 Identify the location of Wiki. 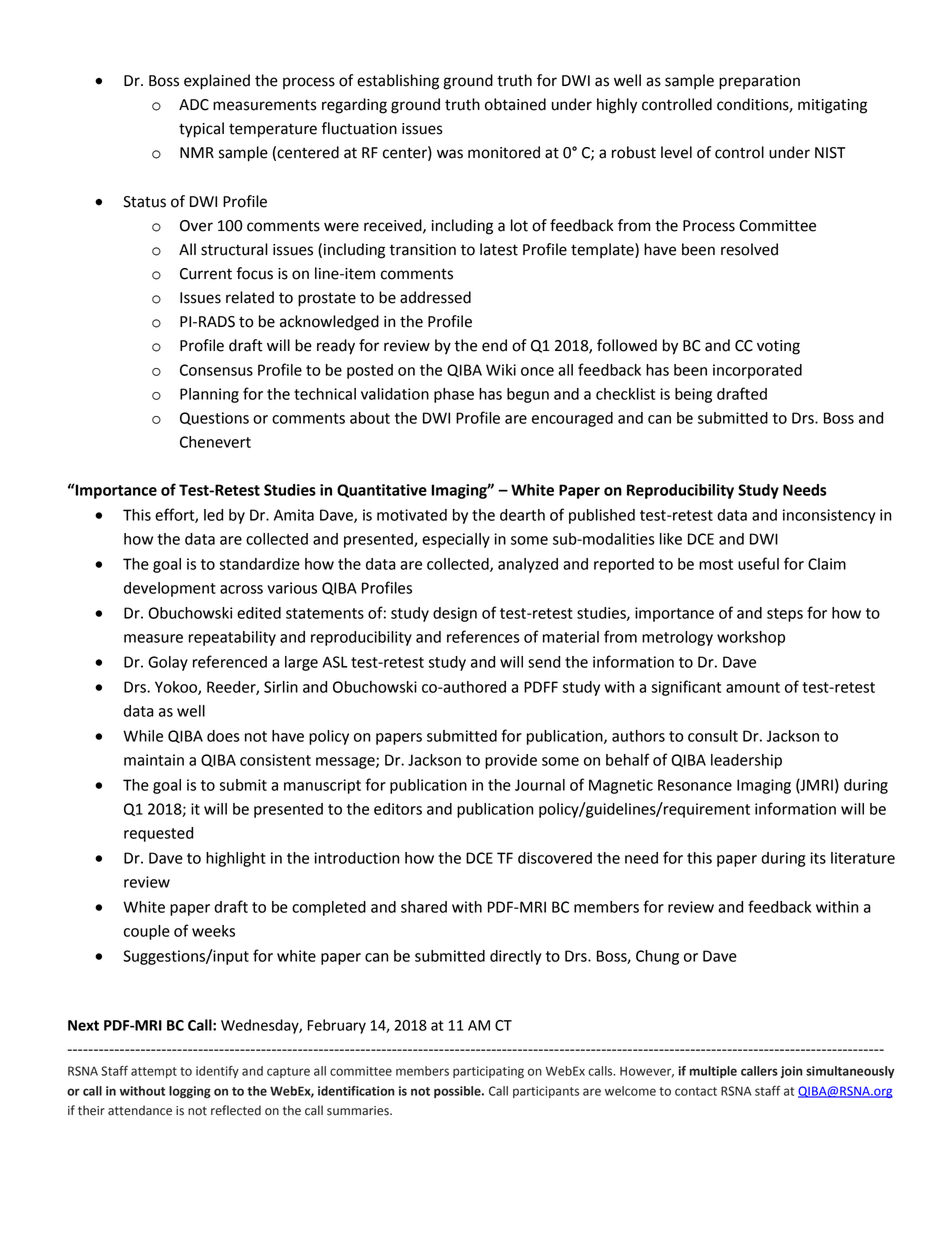
(501, 370).
